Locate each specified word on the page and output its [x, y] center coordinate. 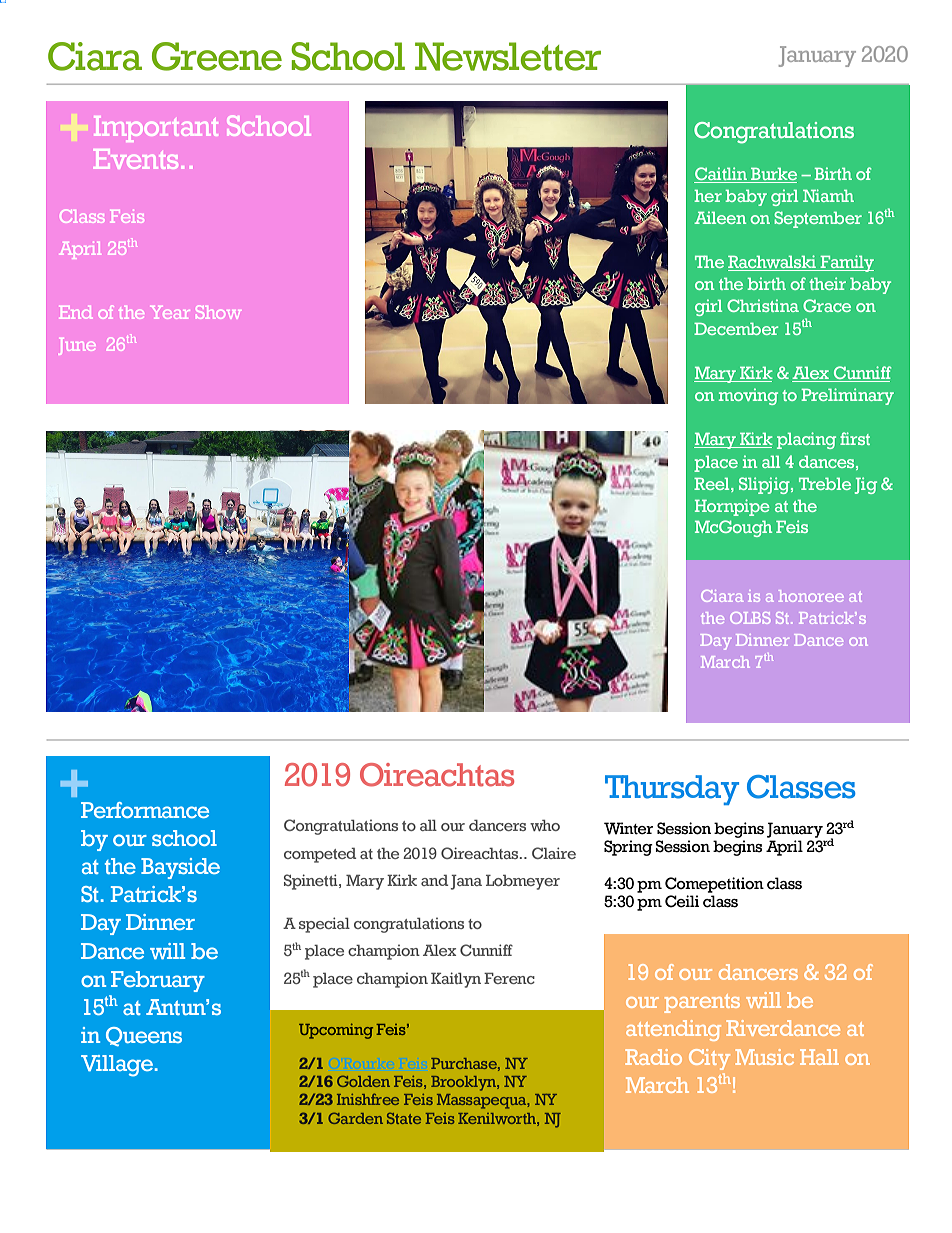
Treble [825, 483]
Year [170, 312]
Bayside [180, 868]
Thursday [672, 790]
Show [218, 312]
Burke [773, 175]
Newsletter [508, 56]
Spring [628, 848]
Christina [763, 305]
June [76, 346]
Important [156, 129]
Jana [466, 882]
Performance [145, 810]
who [545, 825]
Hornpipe [732, 507]
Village [117, 1066]
